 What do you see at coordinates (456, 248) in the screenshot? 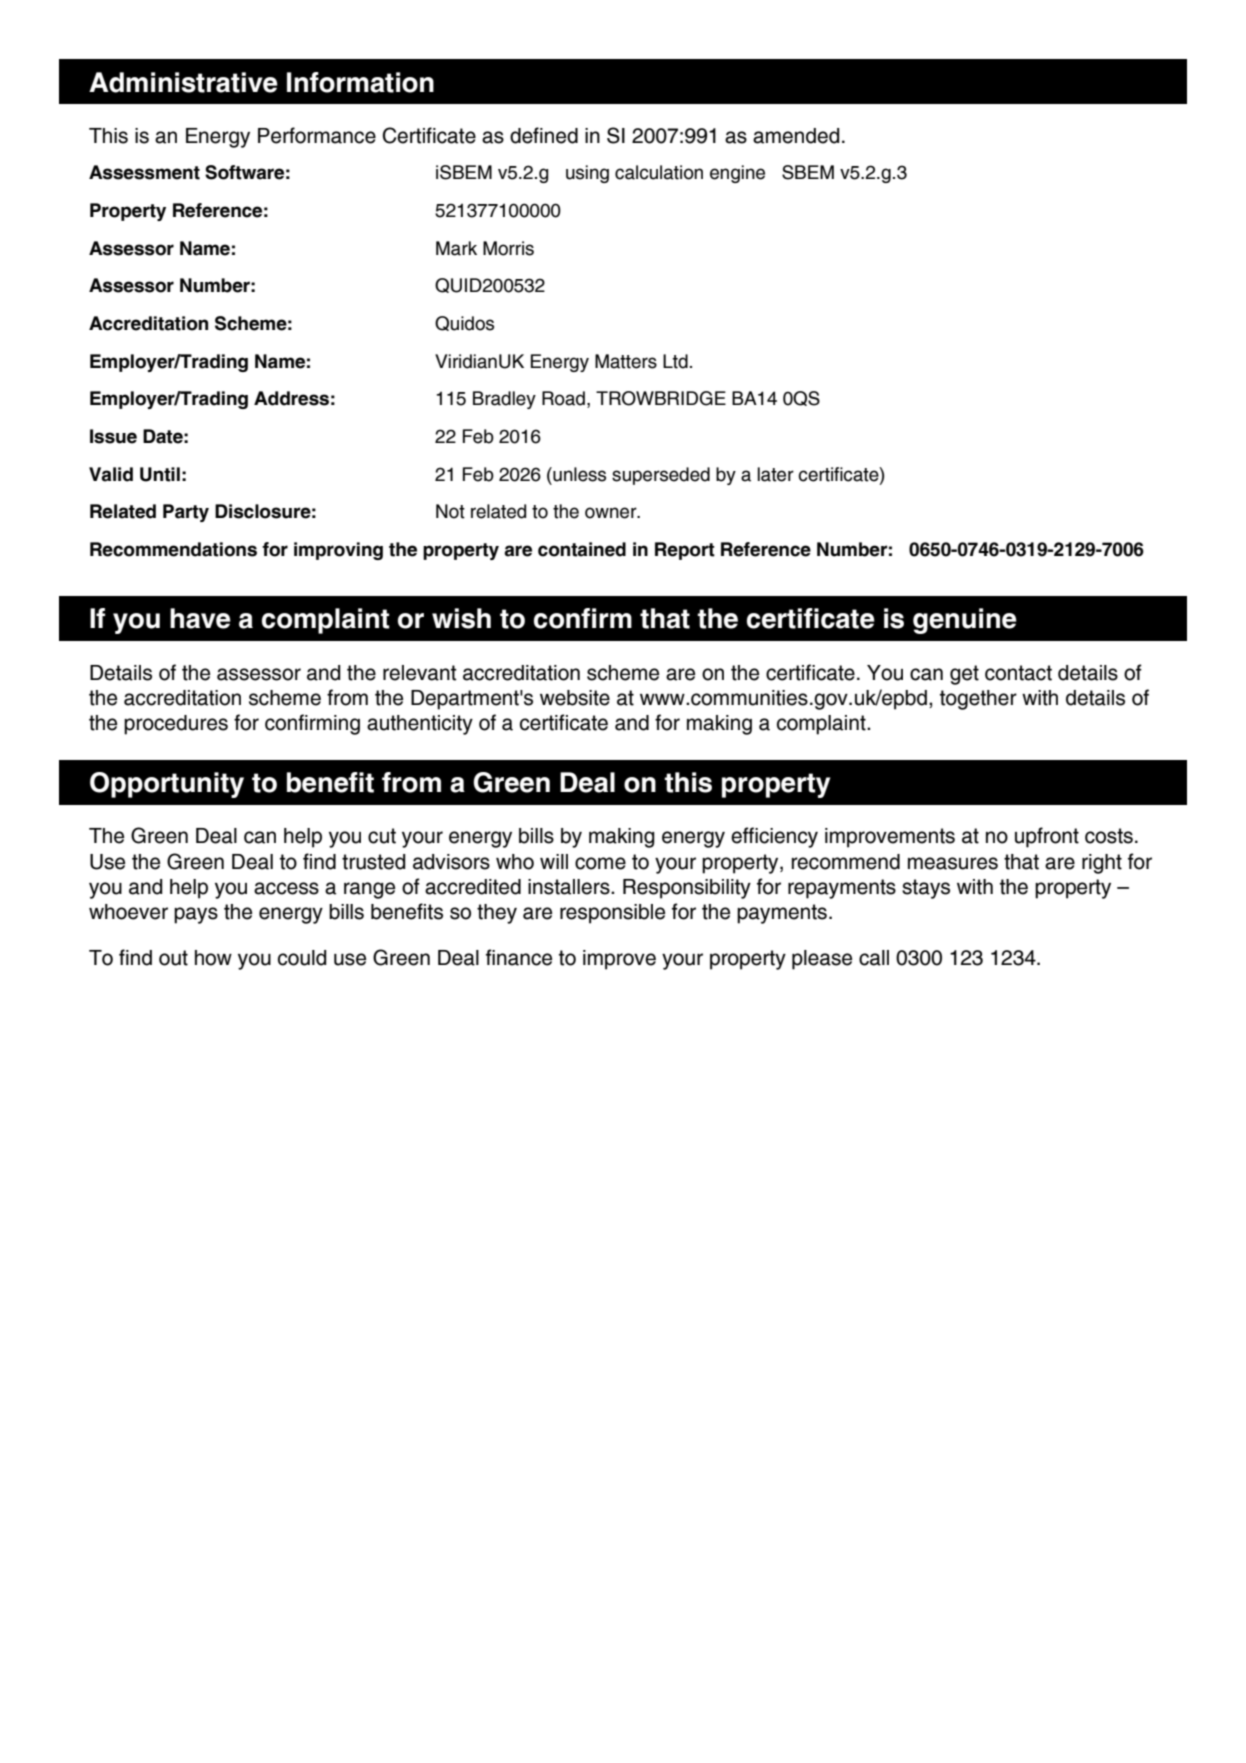
I see `Mark` at bounding box center [456, 248].
